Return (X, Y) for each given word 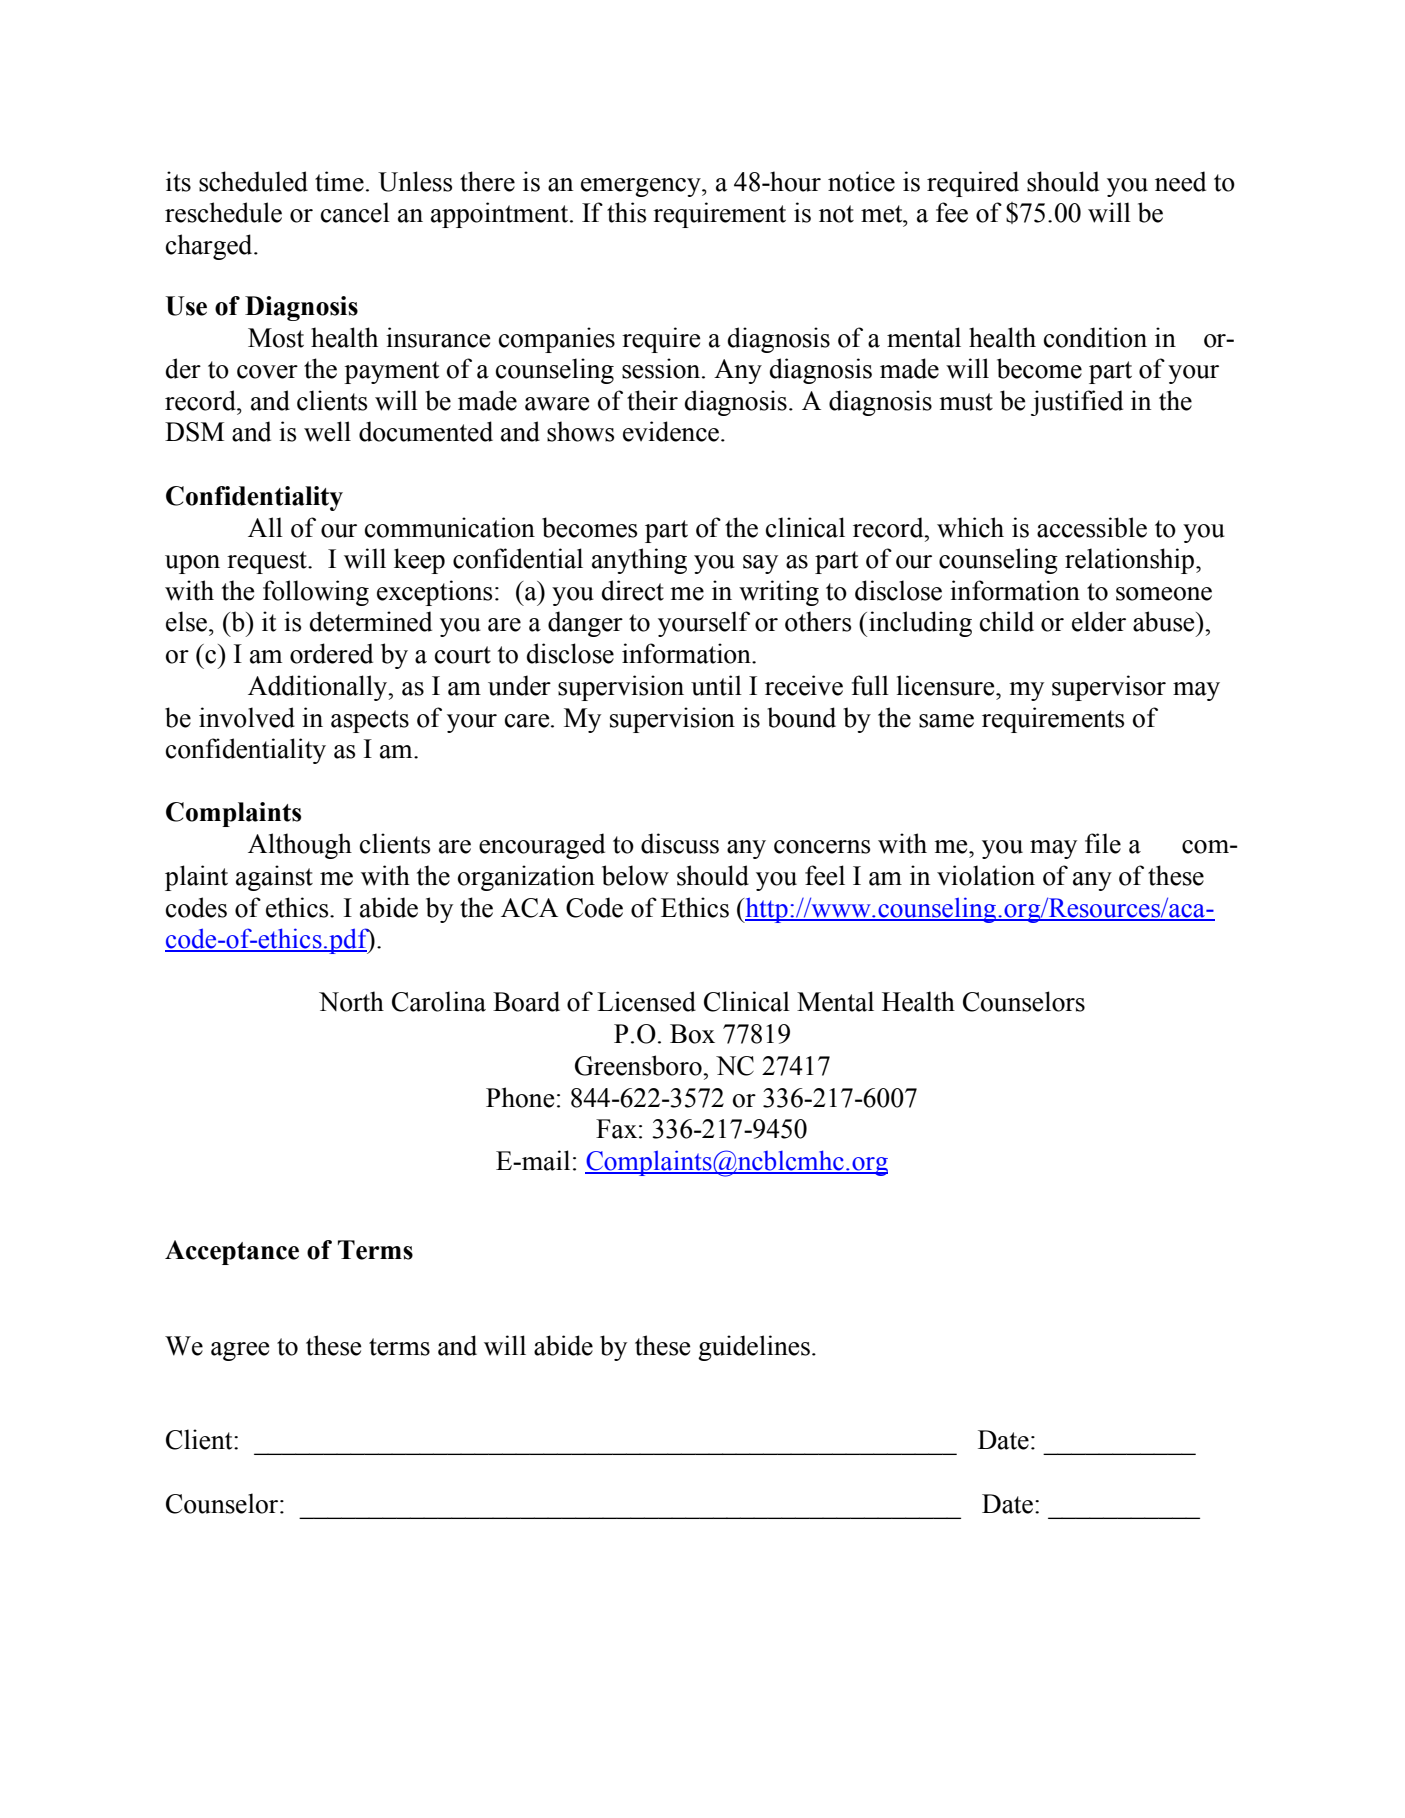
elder (1099, 621)
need (1180, 181)
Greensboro (639, 1065)
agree (240, 1351)
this (626, 212)
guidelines (754, 1348)
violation (986, 875)
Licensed (646, 1001)
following (316, 593)
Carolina (439, 1001)
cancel (355, 212)
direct (633, 590)
